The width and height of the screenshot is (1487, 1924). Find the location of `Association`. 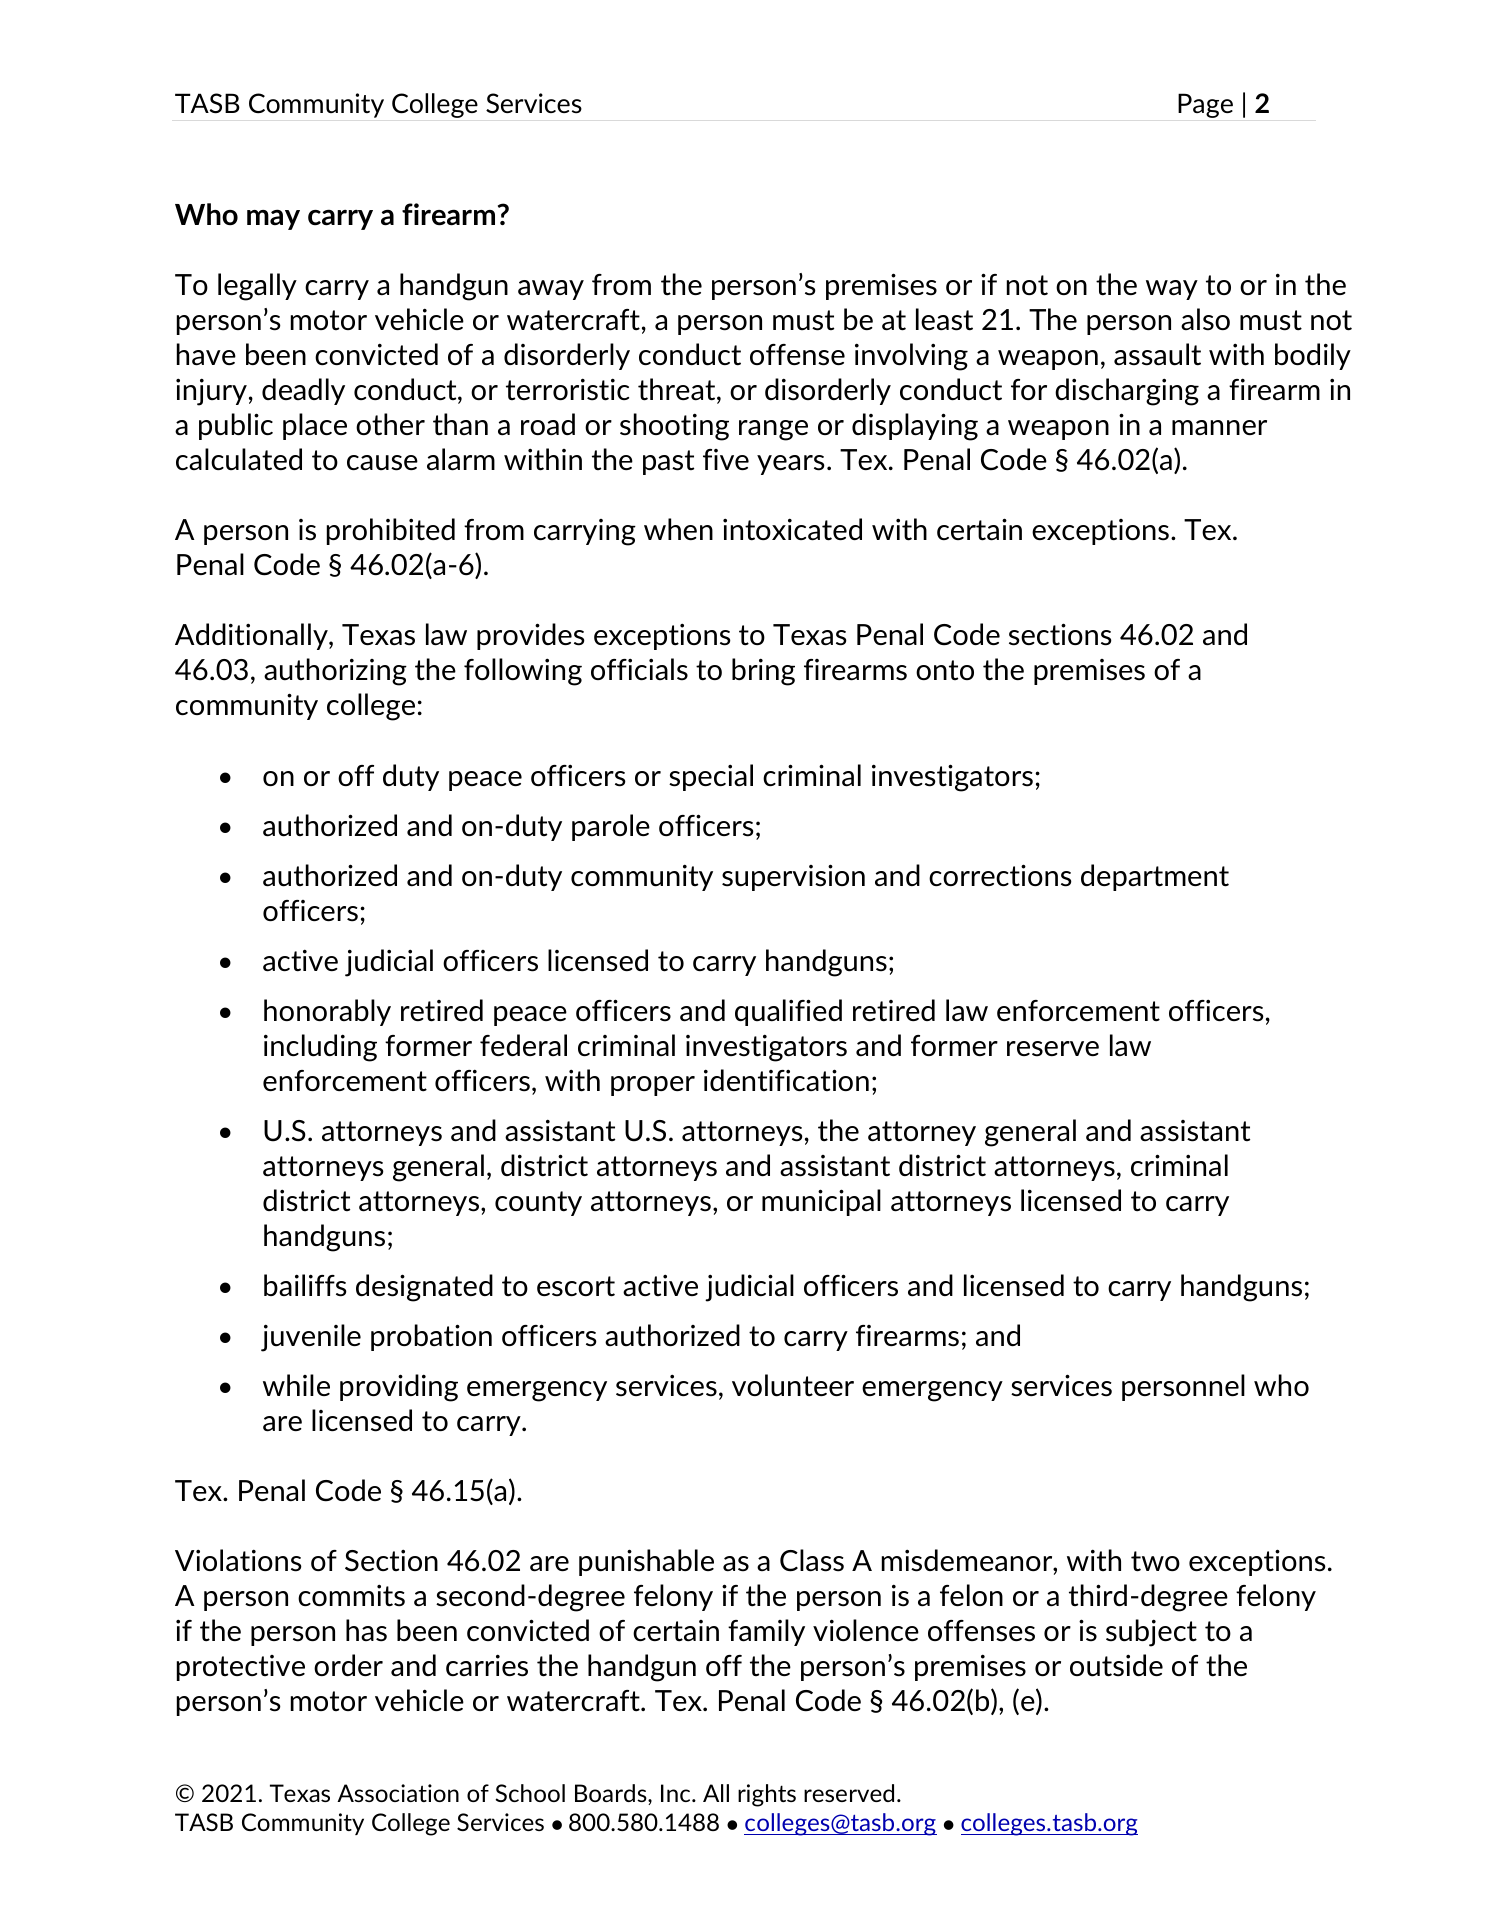

Association is located at coordinates (398, 1793).
